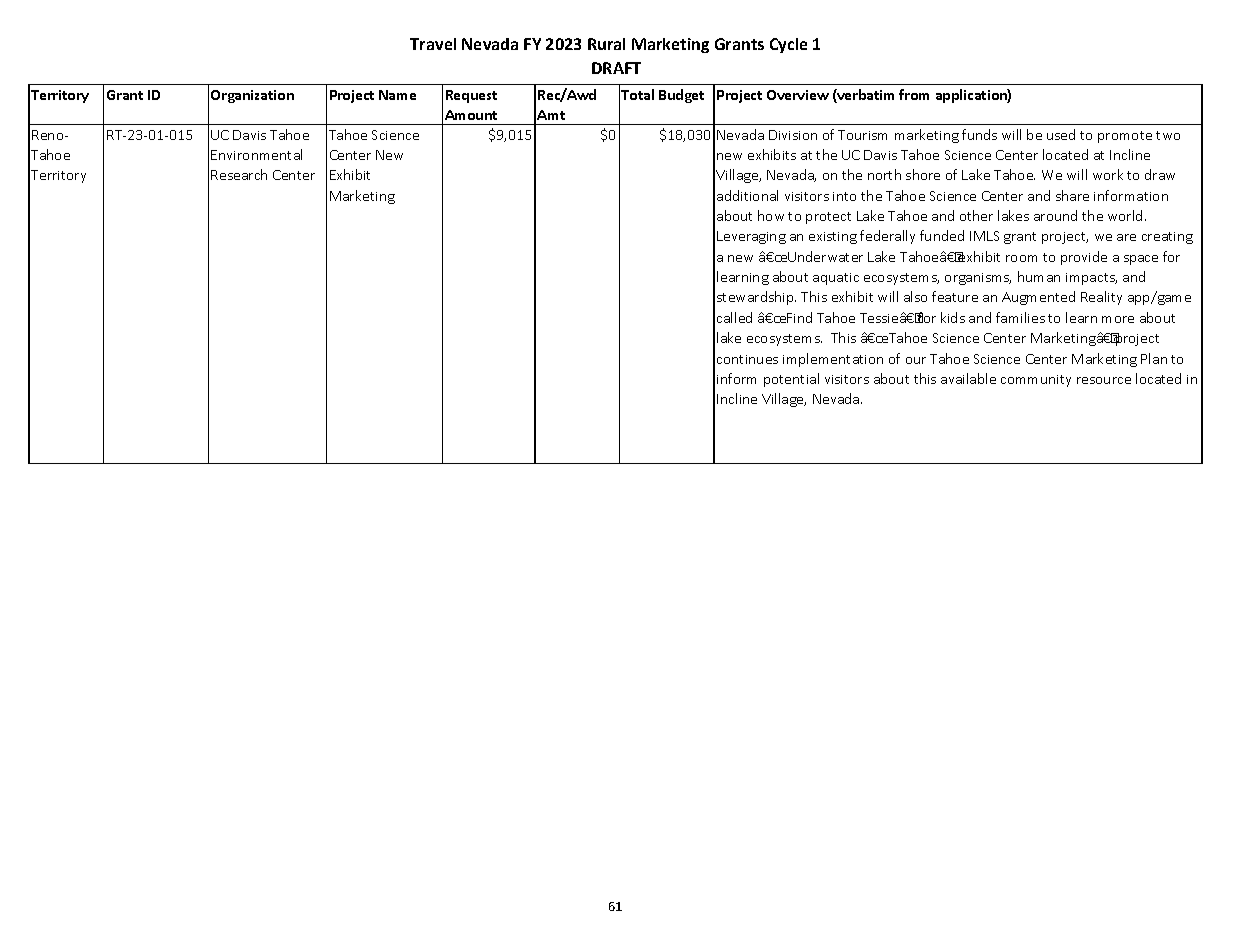 This document has height=952, width=1233. I want to click on from, so click(914, 94).
